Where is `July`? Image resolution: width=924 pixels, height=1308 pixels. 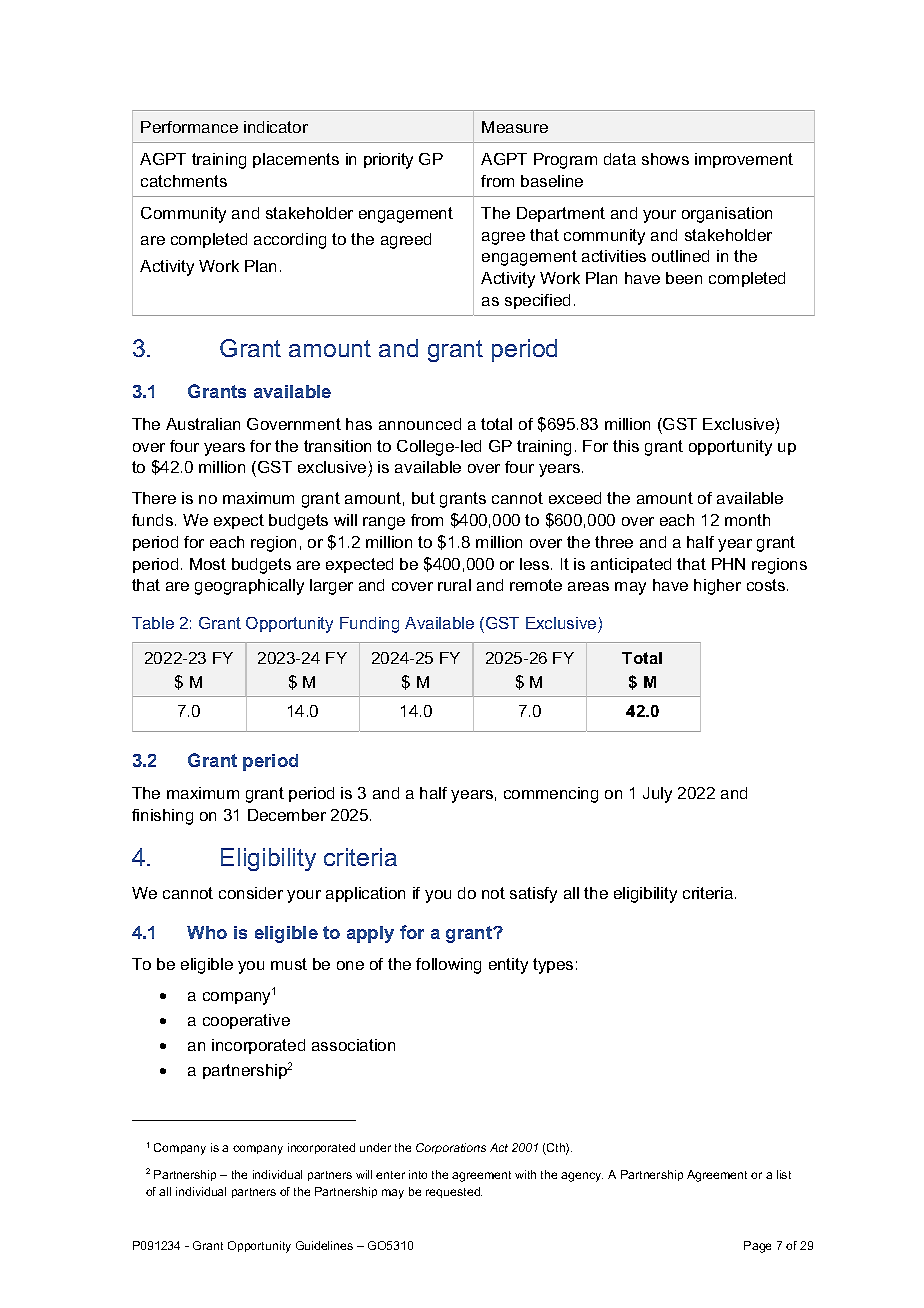
July is located at coordinates (657, 795).
